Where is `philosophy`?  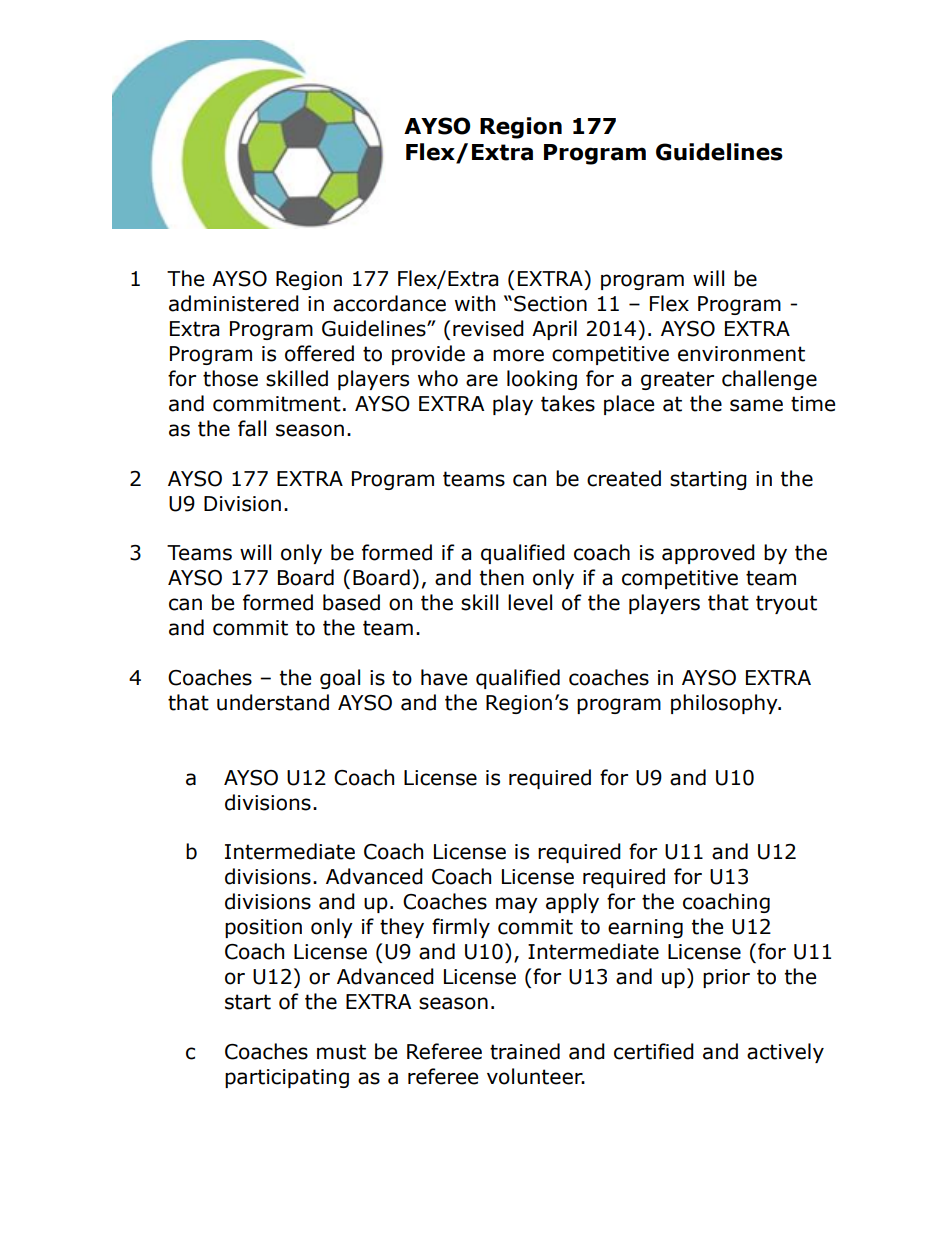
philosophy is located at coordinates (725, 704).
